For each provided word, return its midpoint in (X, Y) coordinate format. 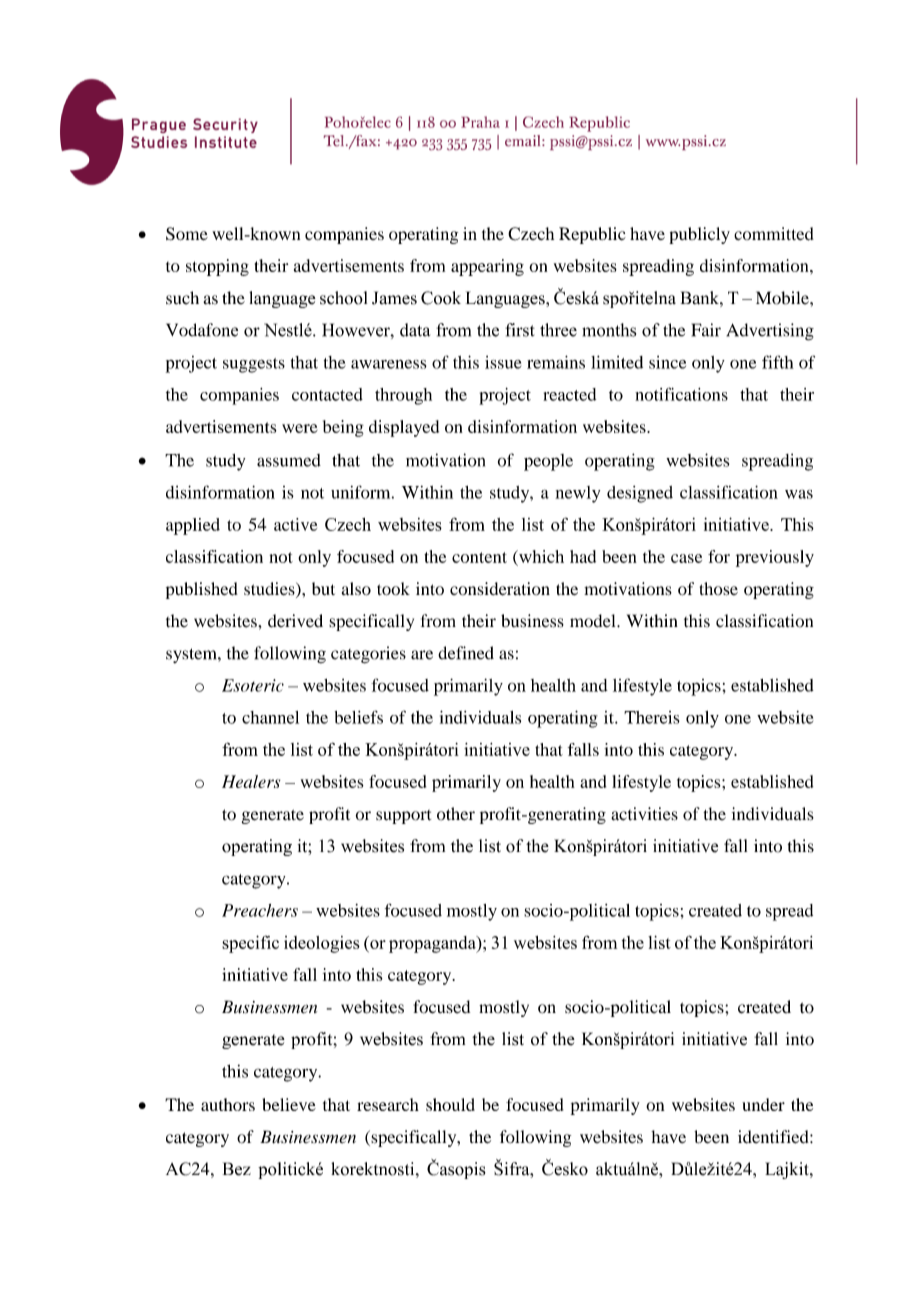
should (450, 1104)
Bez (237, 1169)
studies (270, 590)
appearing (487, 267)
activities (644, 814)
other (456, 814)
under (763, 1104)
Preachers (260, 910)
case (686, 558)
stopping (217, 267)
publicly (699, 235)
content (479, 557)
